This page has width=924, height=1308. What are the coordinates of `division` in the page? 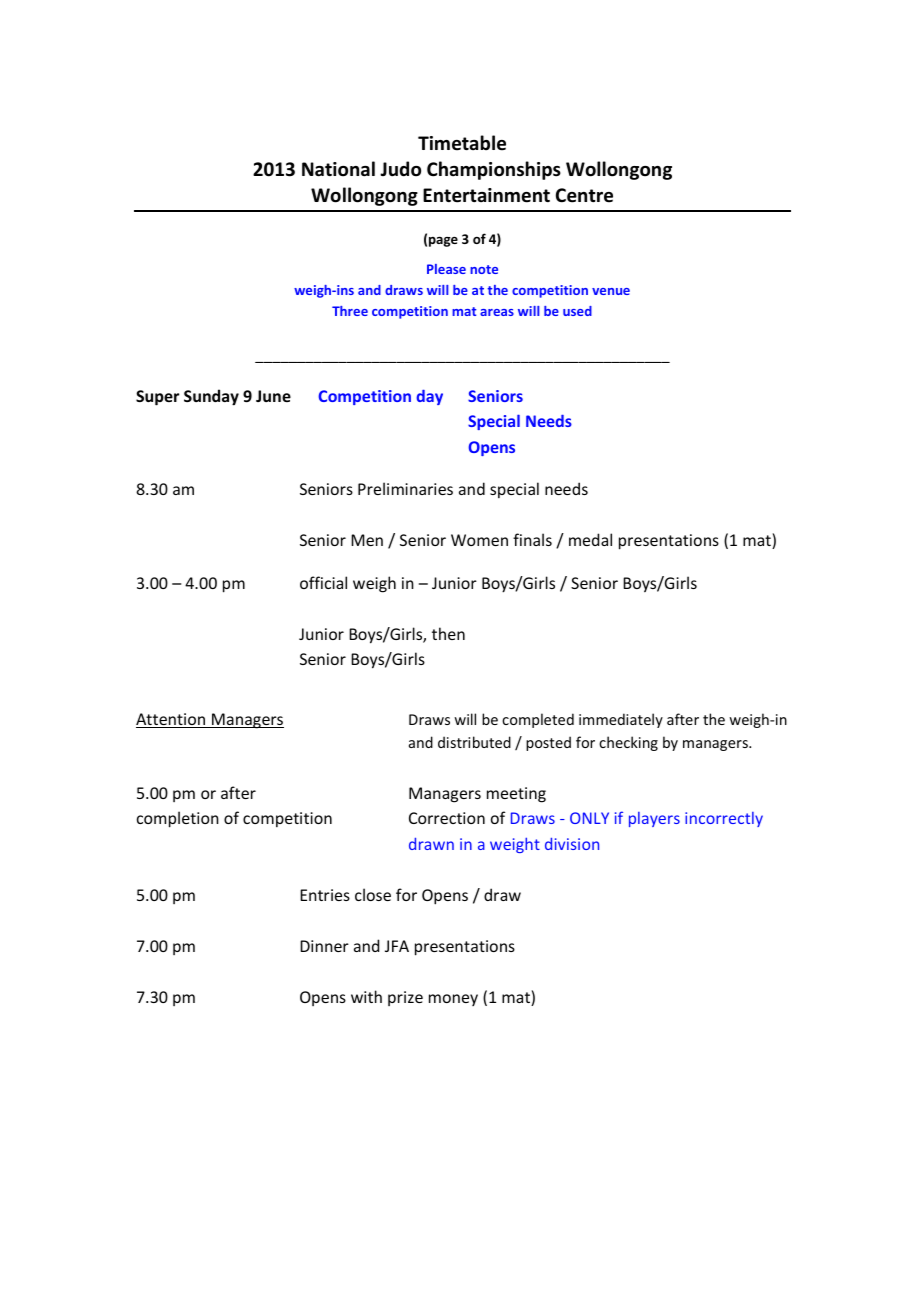 It's located at (572, 844).
